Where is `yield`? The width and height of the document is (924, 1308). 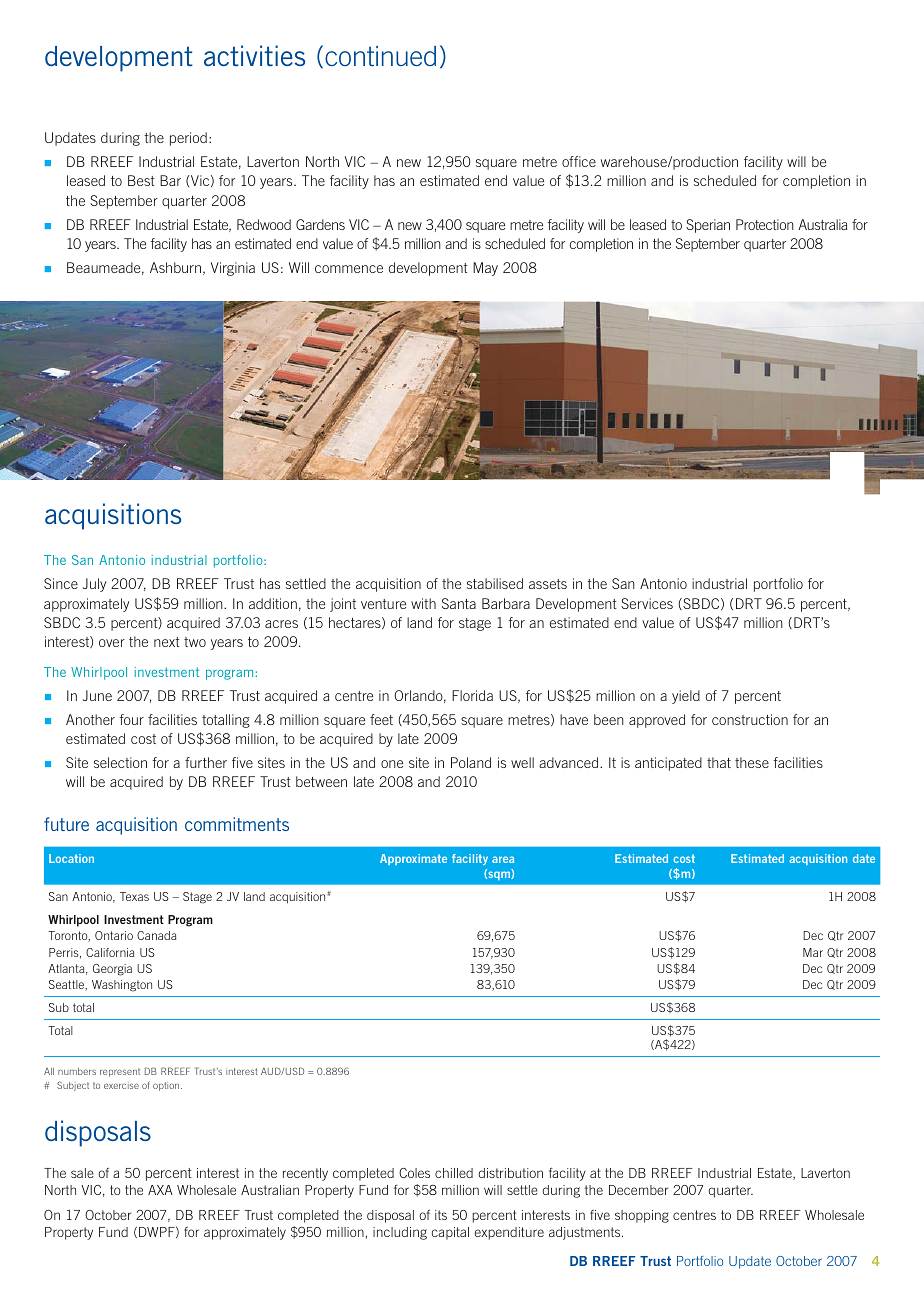
yield is located at coordinates (686, 697).
